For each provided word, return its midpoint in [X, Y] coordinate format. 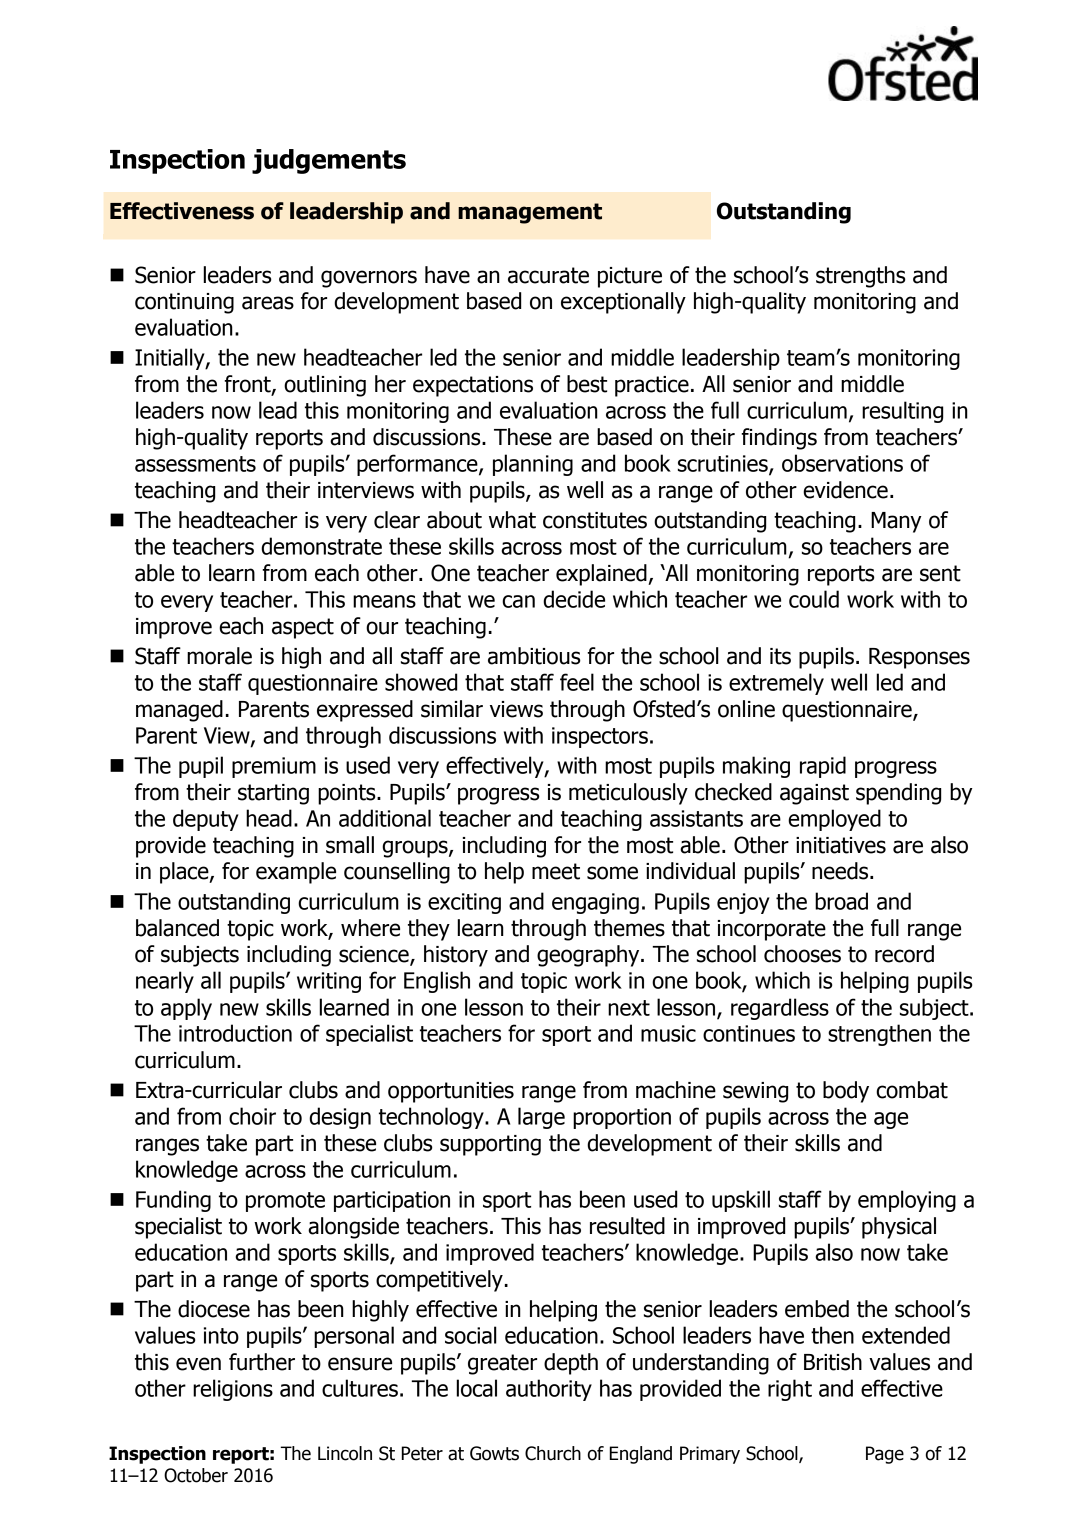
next [629, 1008]
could [814, 599]
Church [553, 1453]
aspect [303, 628]
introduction [235, 1033]
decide [574, 599]
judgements [329, 161]
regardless [780, 1009]
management [530, 213]
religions [233, 1390]
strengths [861, 277]
